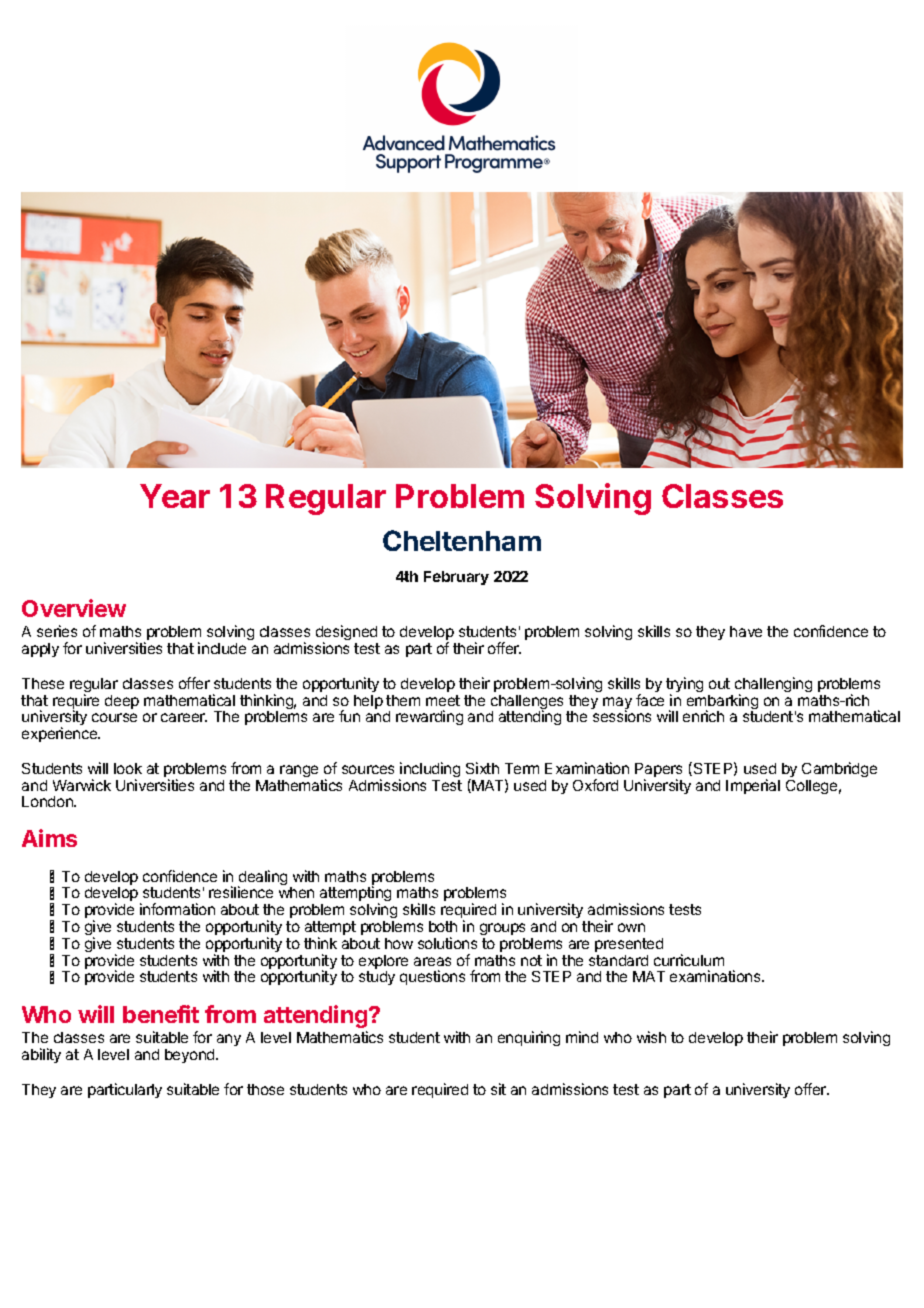 The height and width of the document is (1308, 924). I want to click on both, so click(443, 926).
